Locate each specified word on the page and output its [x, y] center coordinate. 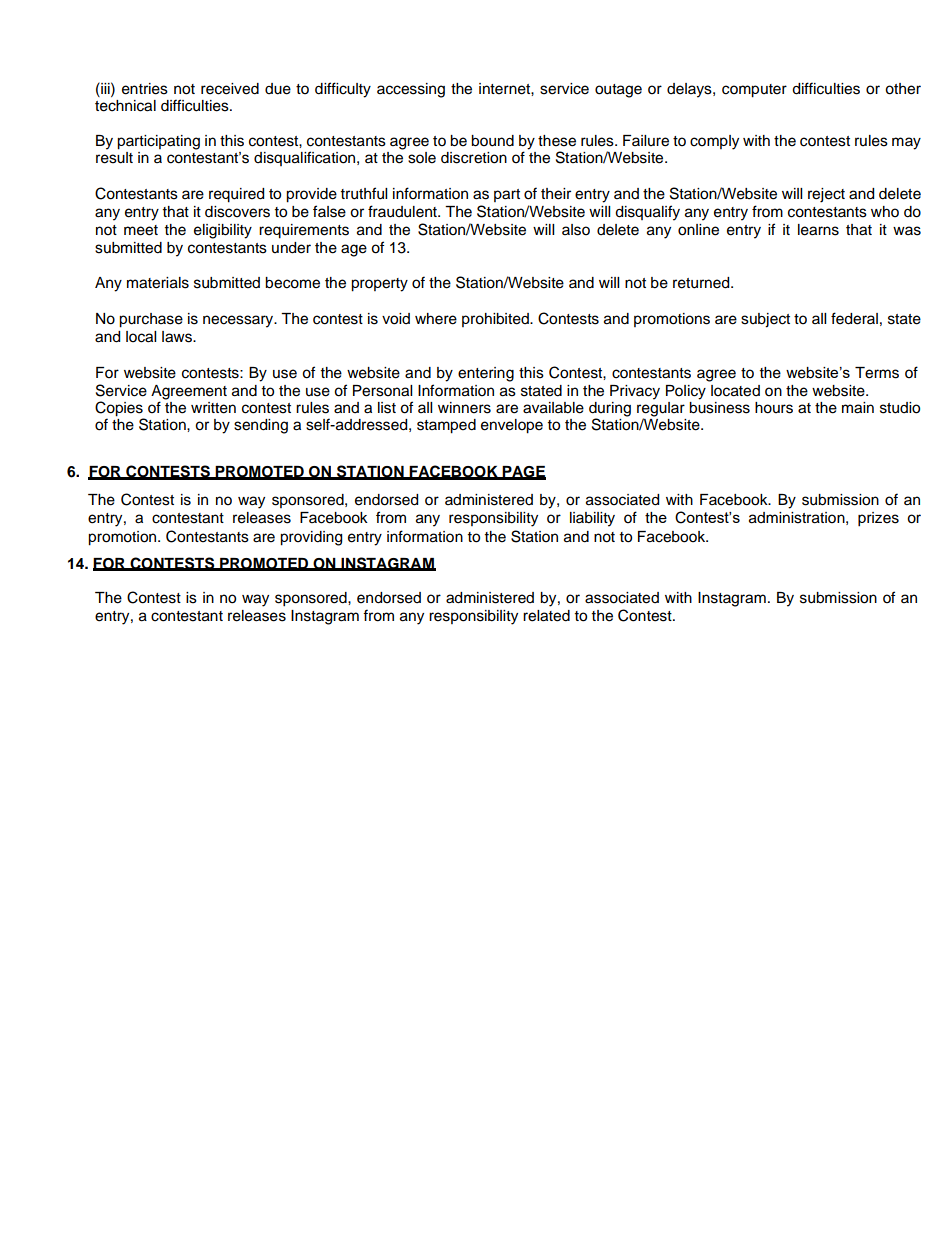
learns [818, 230]
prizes [878, 519]
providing [311, 538]
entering [486, 374]
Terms [877, 373]
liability [592, 519]
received [230, 89]
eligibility [223, 231]
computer [754, 91]
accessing [411, 90]
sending [261, 426]
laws [178, 337]
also [576, 230]
